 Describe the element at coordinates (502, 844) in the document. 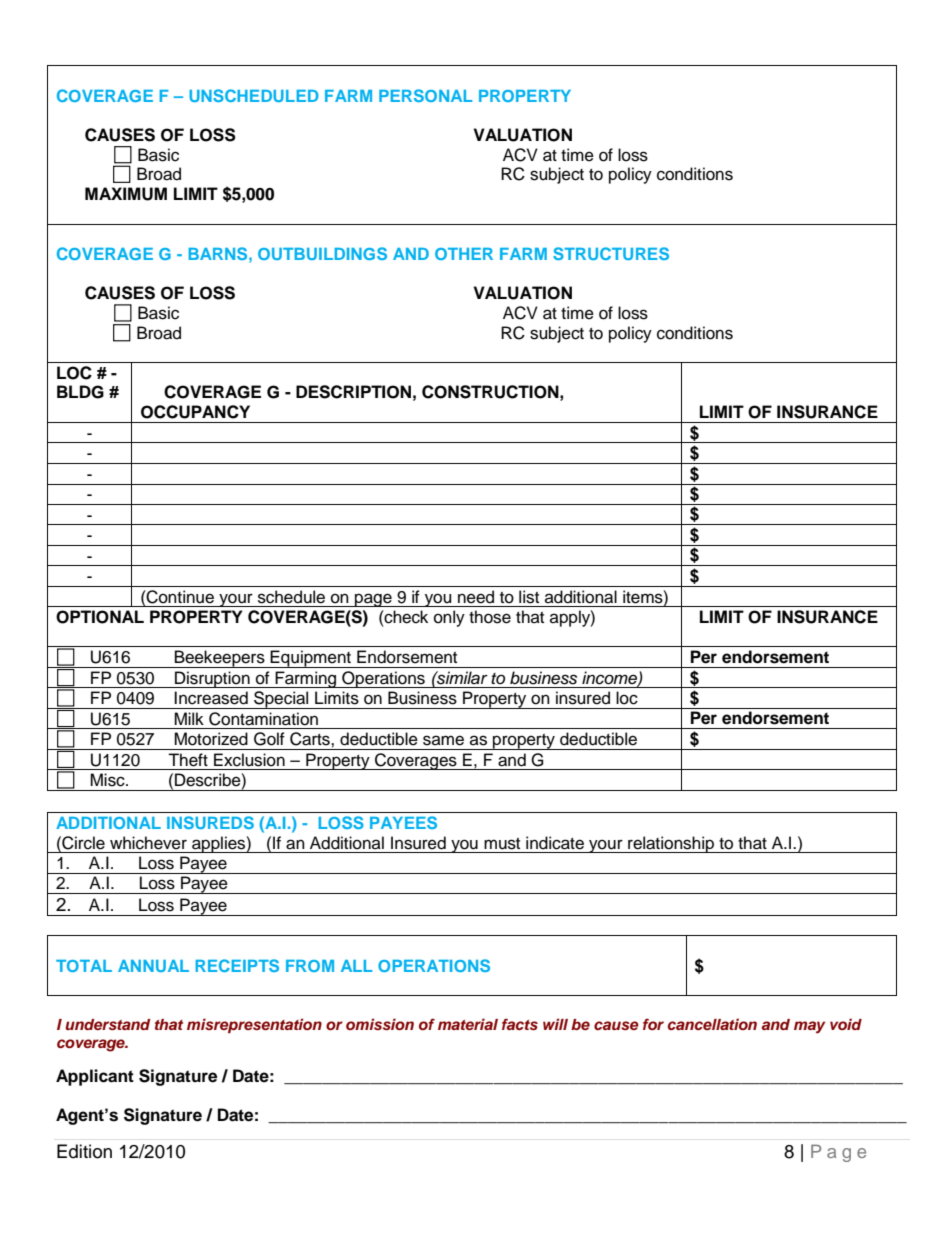

I see `must` at that location.
